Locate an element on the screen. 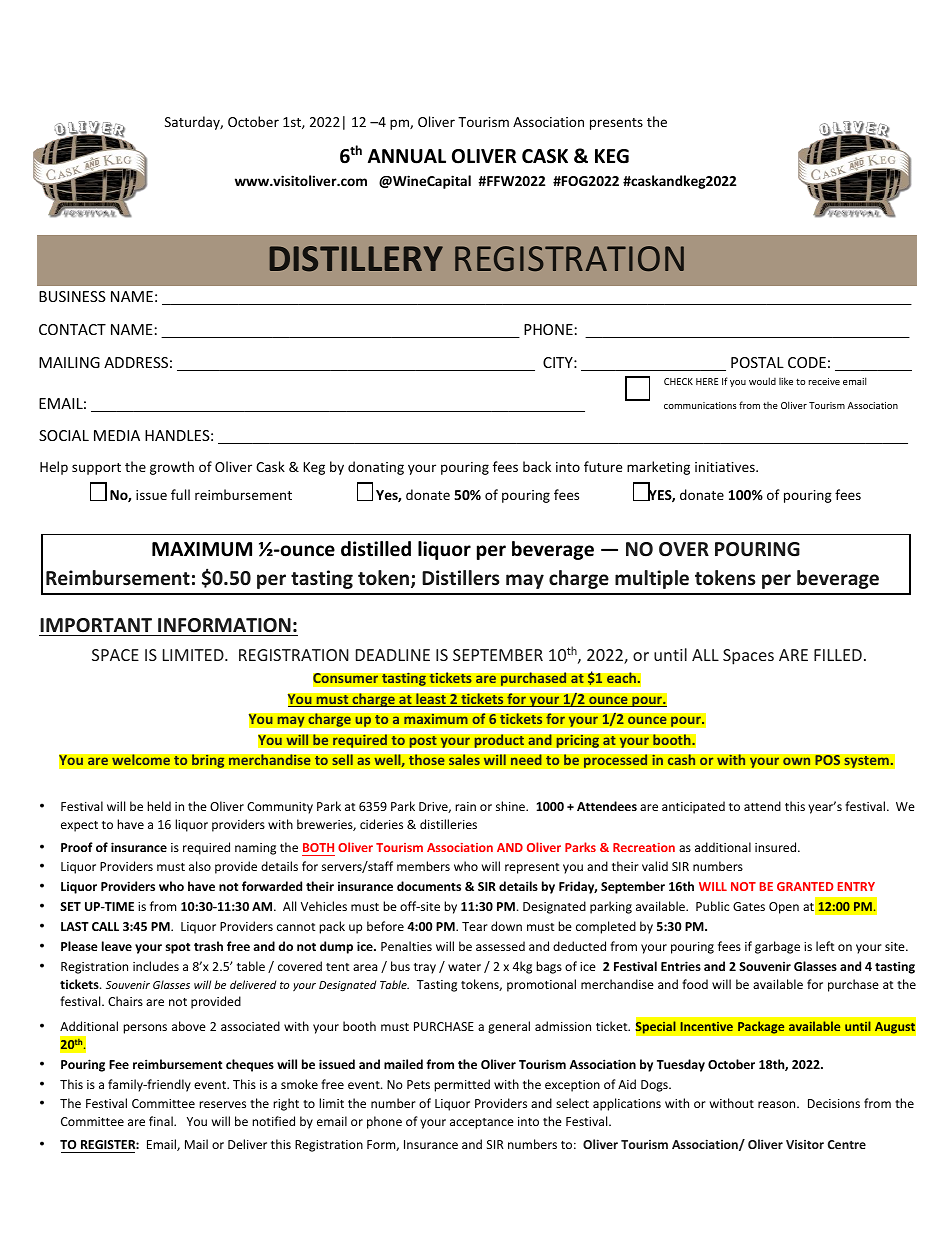 The width and height of the screenshot is (952, 1233). acceptance is located at coordinates (482, 1123).
